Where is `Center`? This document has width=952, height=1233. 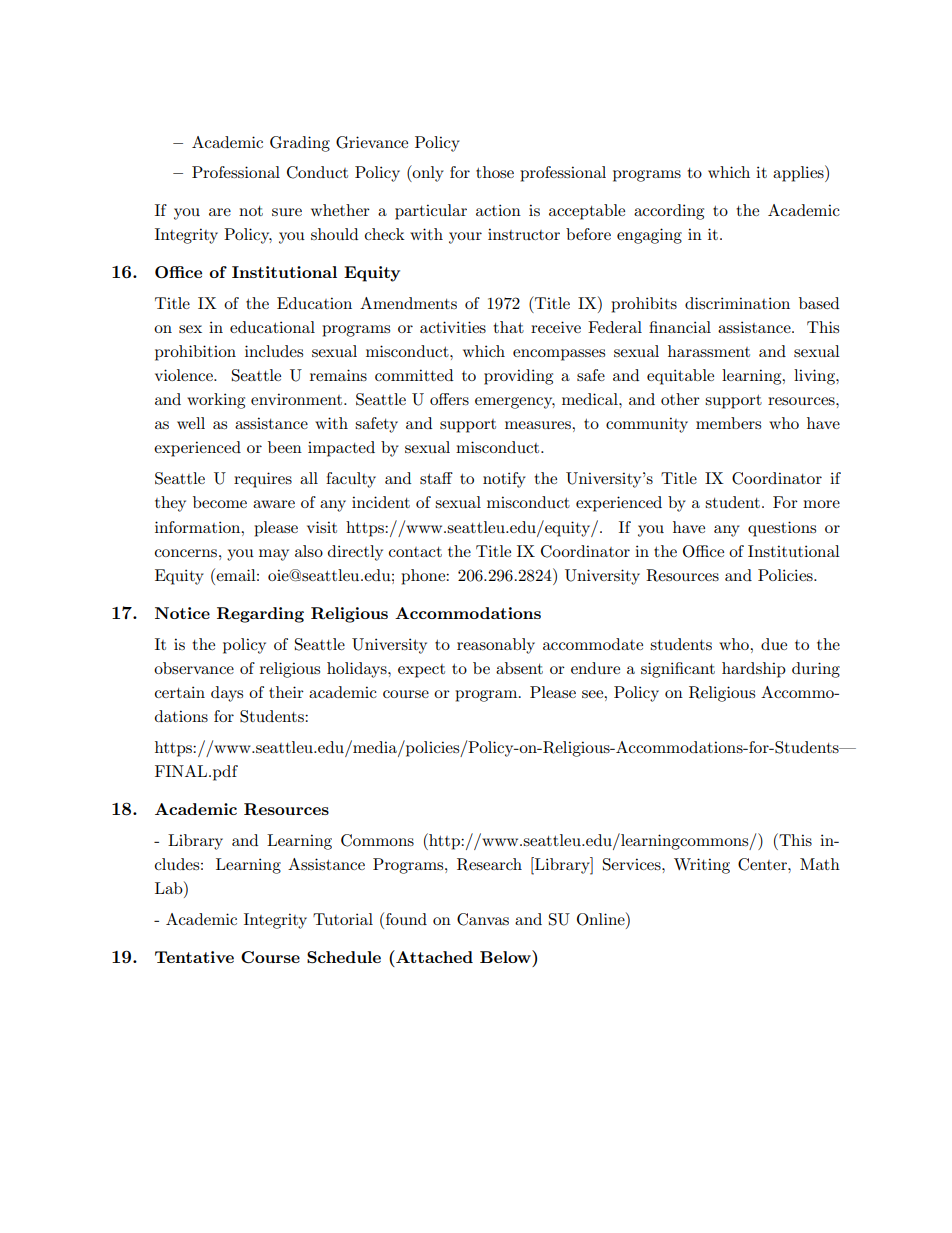 Center is located at coordinates (763, 864).
